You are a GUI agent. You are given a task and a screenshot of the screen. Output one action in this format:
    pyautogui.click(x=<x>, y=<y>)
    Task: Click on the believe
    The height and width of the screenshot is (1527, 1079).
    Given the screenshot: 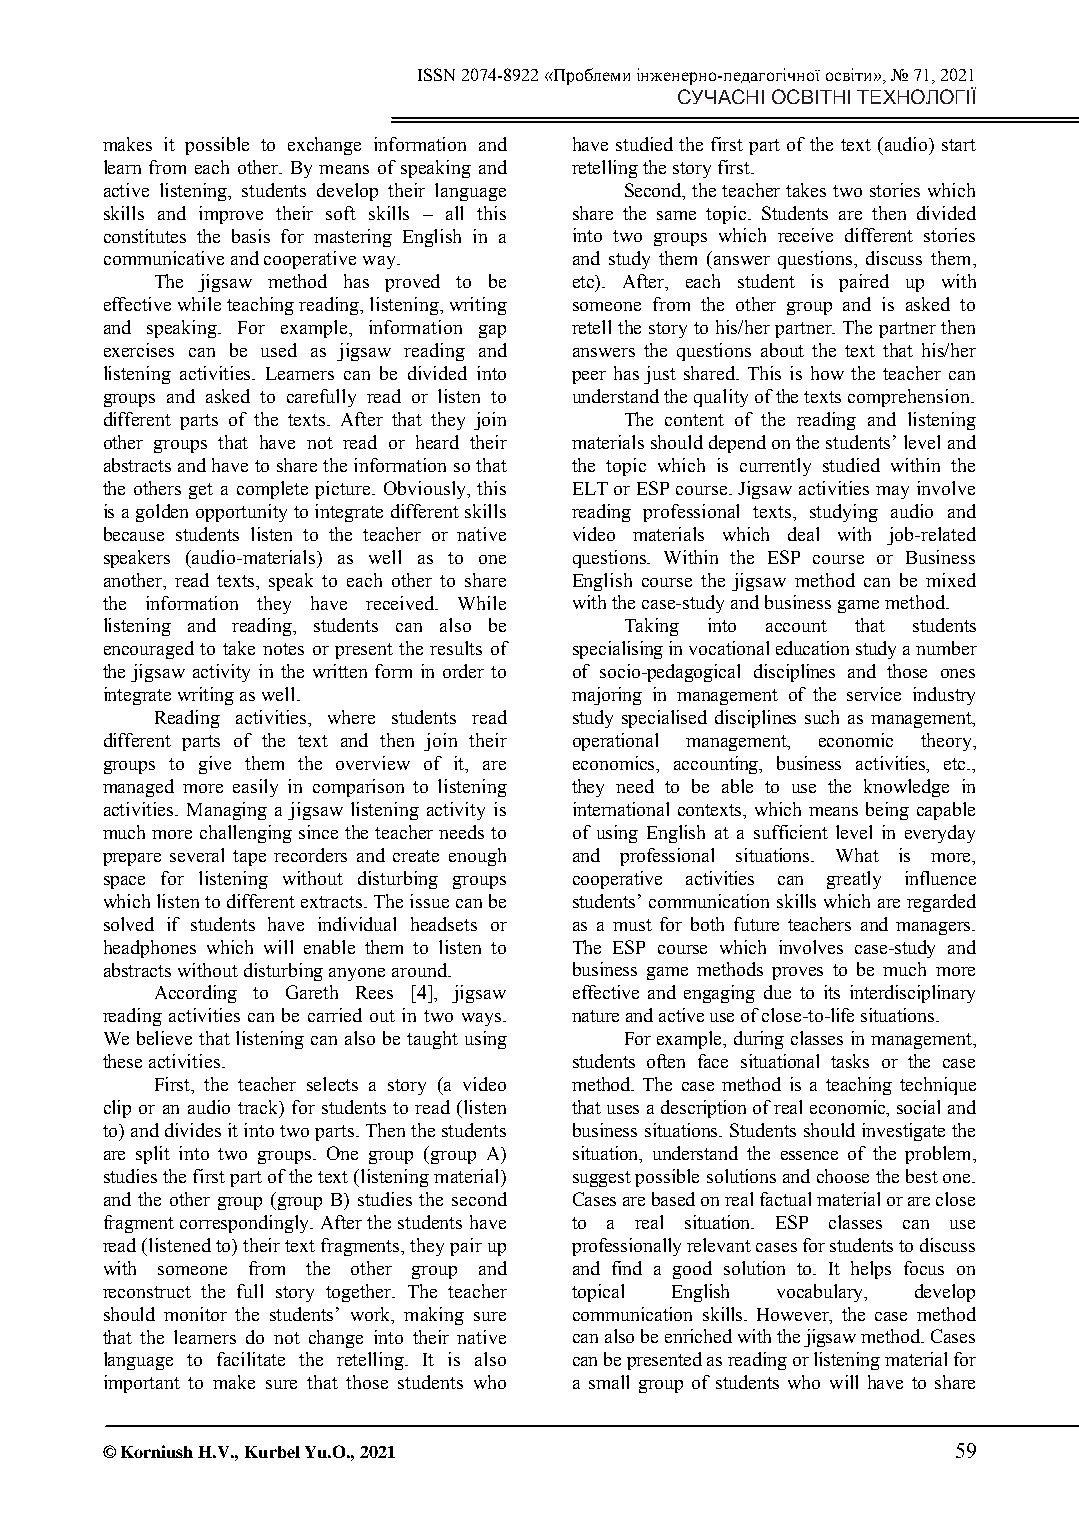 What is the action you would take?
    pyautogui.click(x=164, y=1038)
